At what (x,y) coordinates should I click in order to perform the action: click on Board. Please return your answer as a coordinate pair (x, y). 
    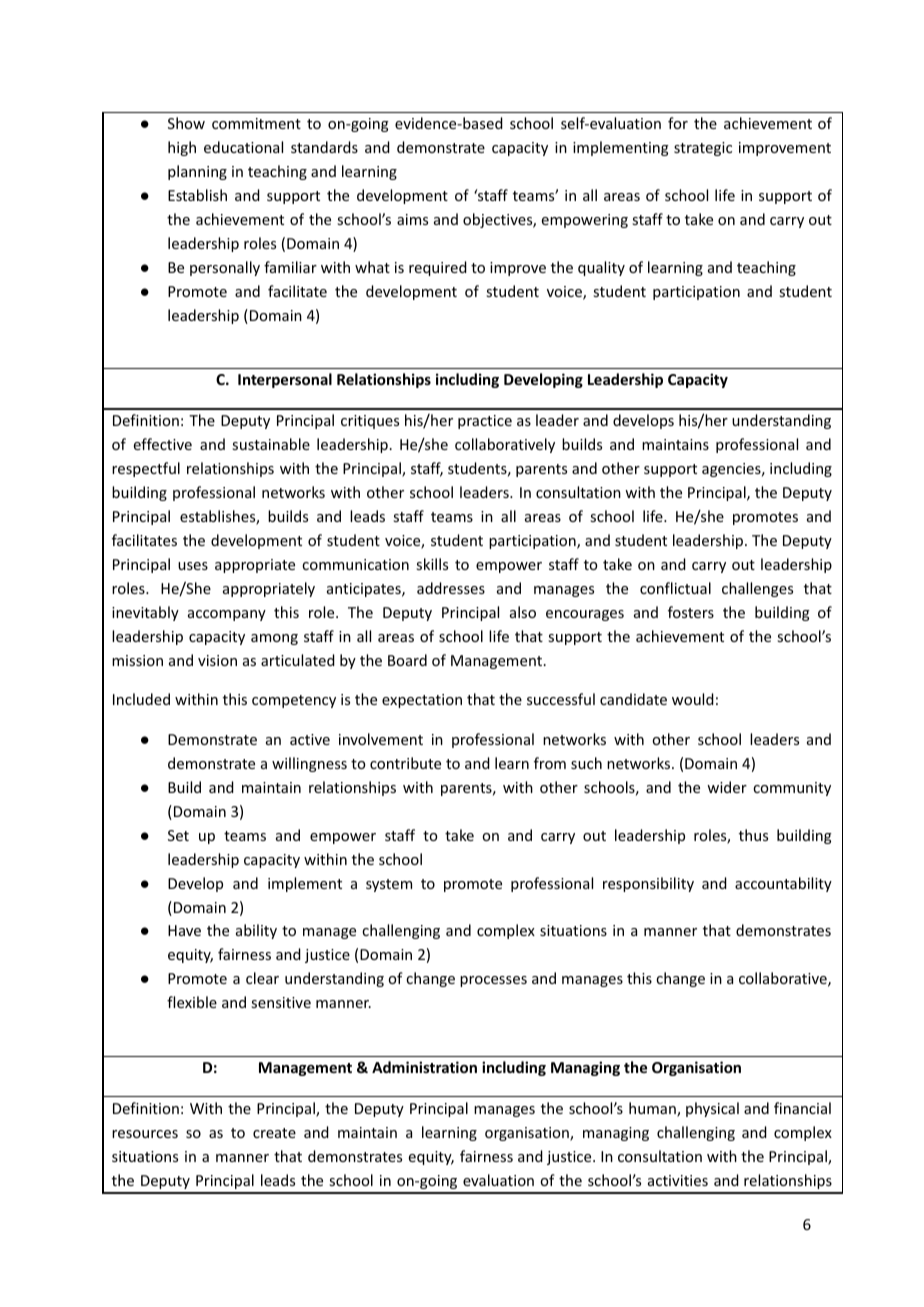
    Looking at the image, I should click on (407, 660).
